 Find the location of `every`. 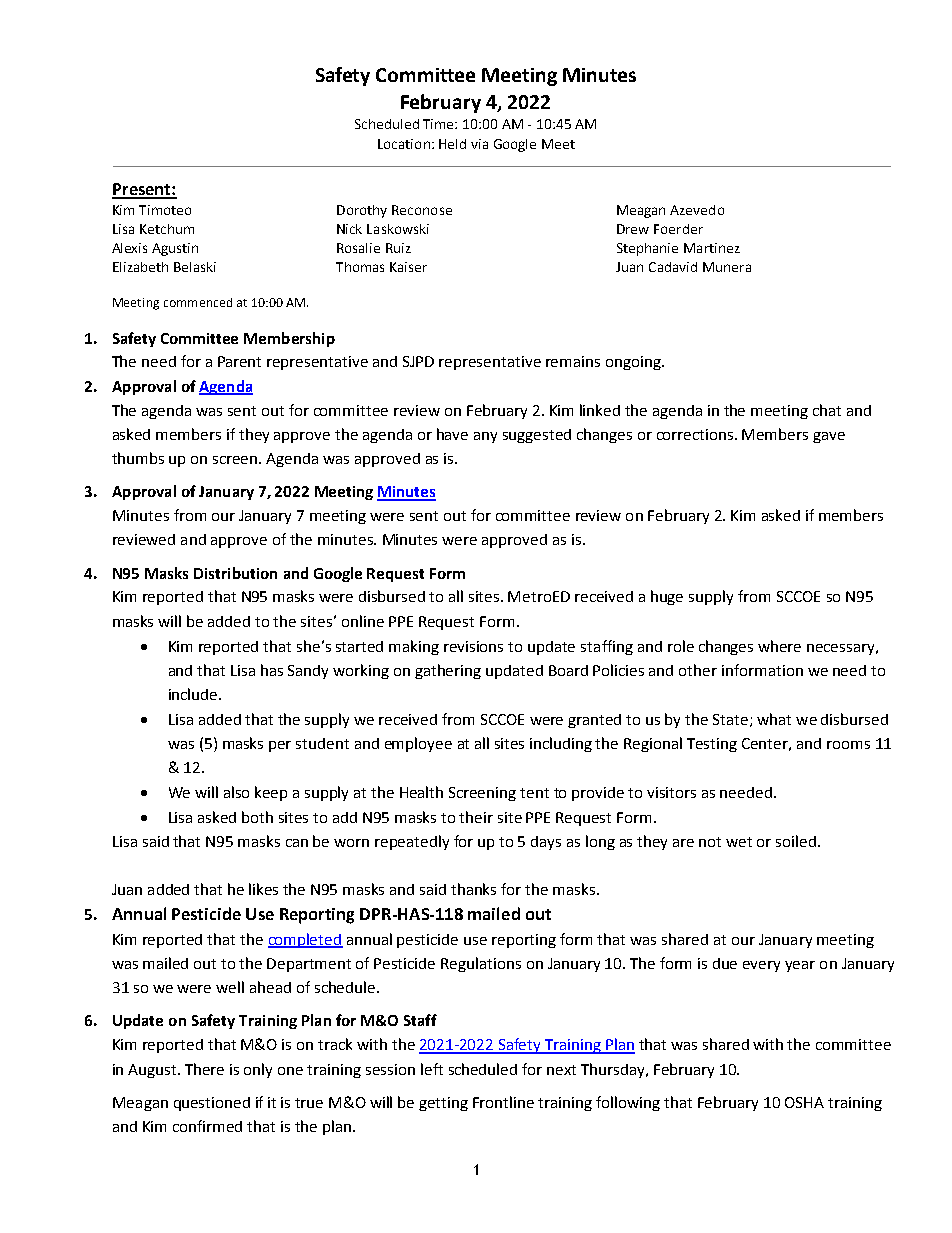

every is located at coordinates (761, 966).
